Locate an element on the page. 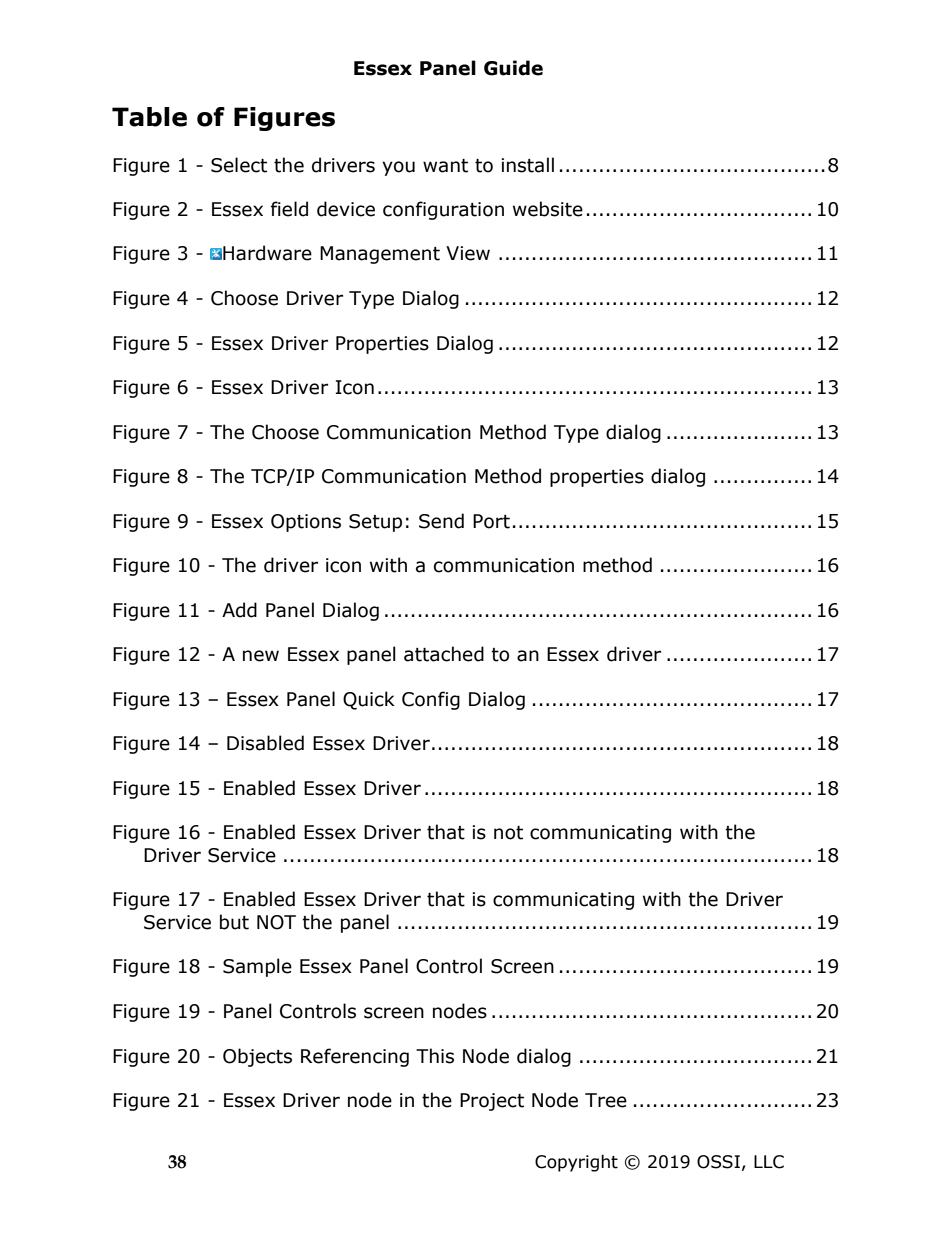 The width and height of the image is (952, 1233). Select is located at coordinates (239, 165).
